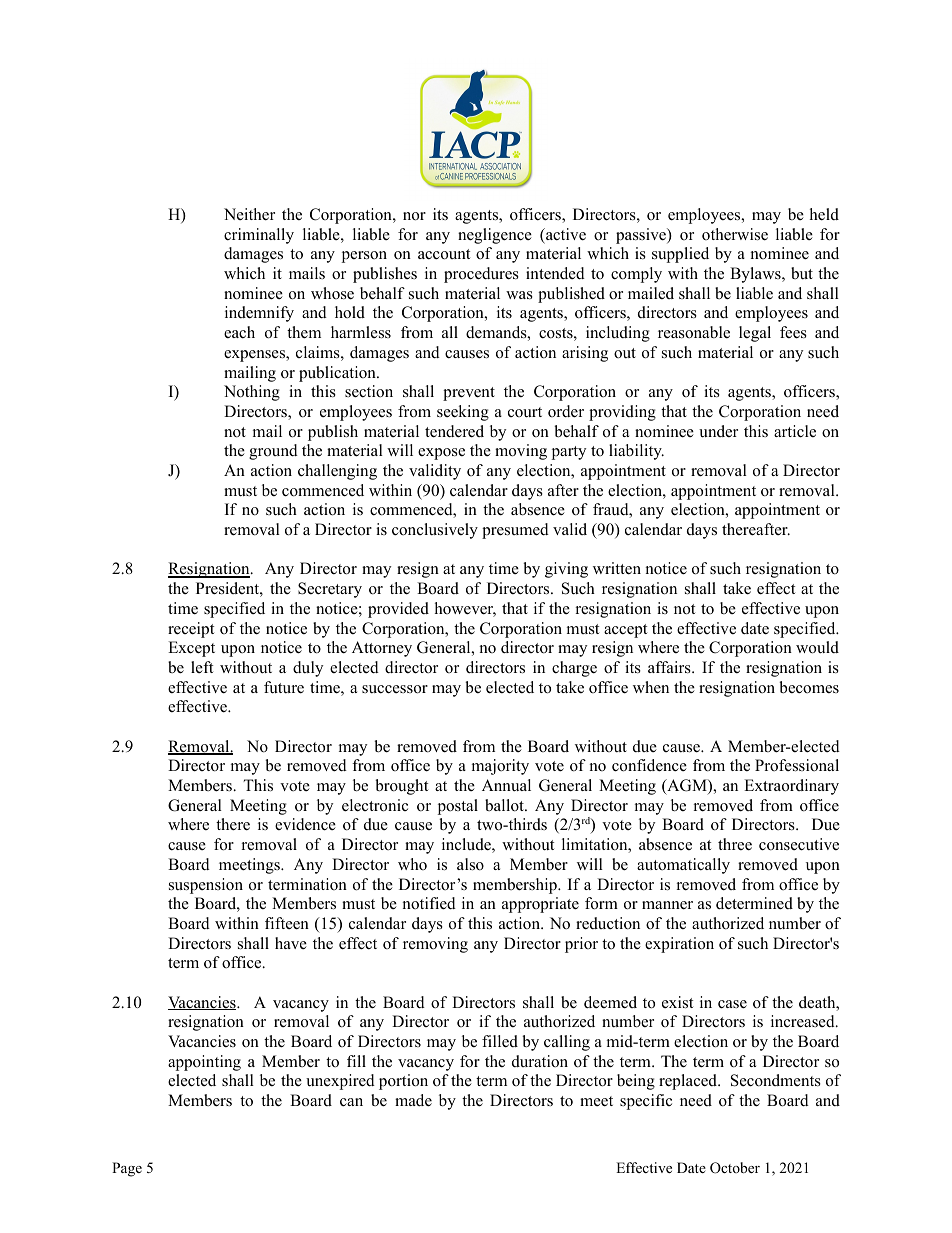 The height and width of the screenshot is (1233, 952). I want to click on October, so click(735, 1168).
